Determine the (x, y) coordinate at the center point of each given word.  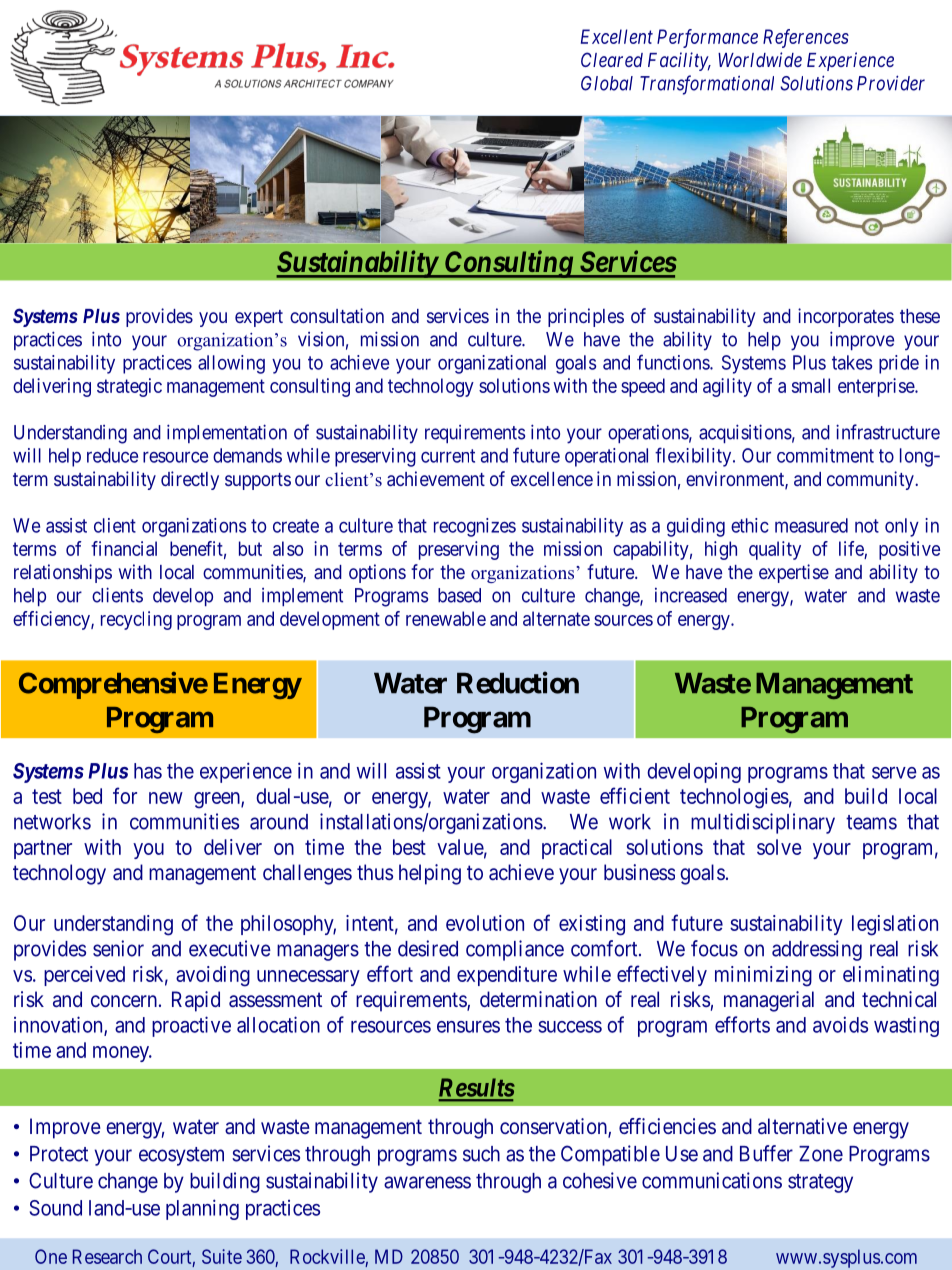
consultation (337, 315)
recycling (136, 620)
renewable (446, 618)
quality (775, 550)
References (806, 38)
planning (202, 1209)
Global (607, 83)
